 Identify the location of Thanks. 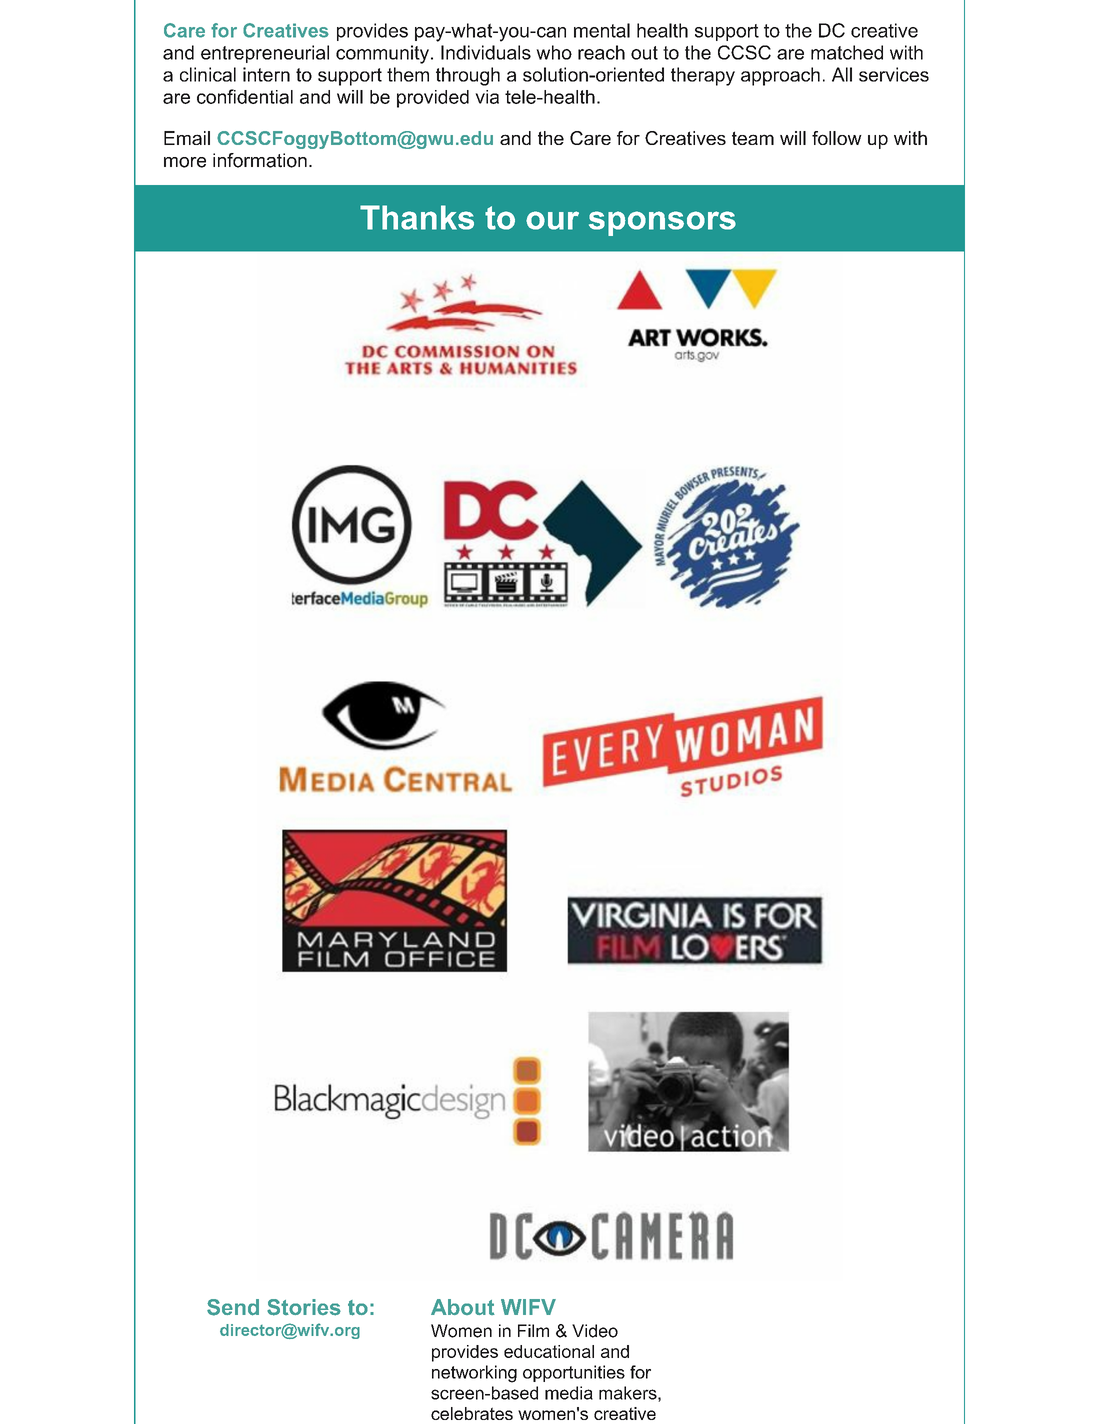
(417, 217).
